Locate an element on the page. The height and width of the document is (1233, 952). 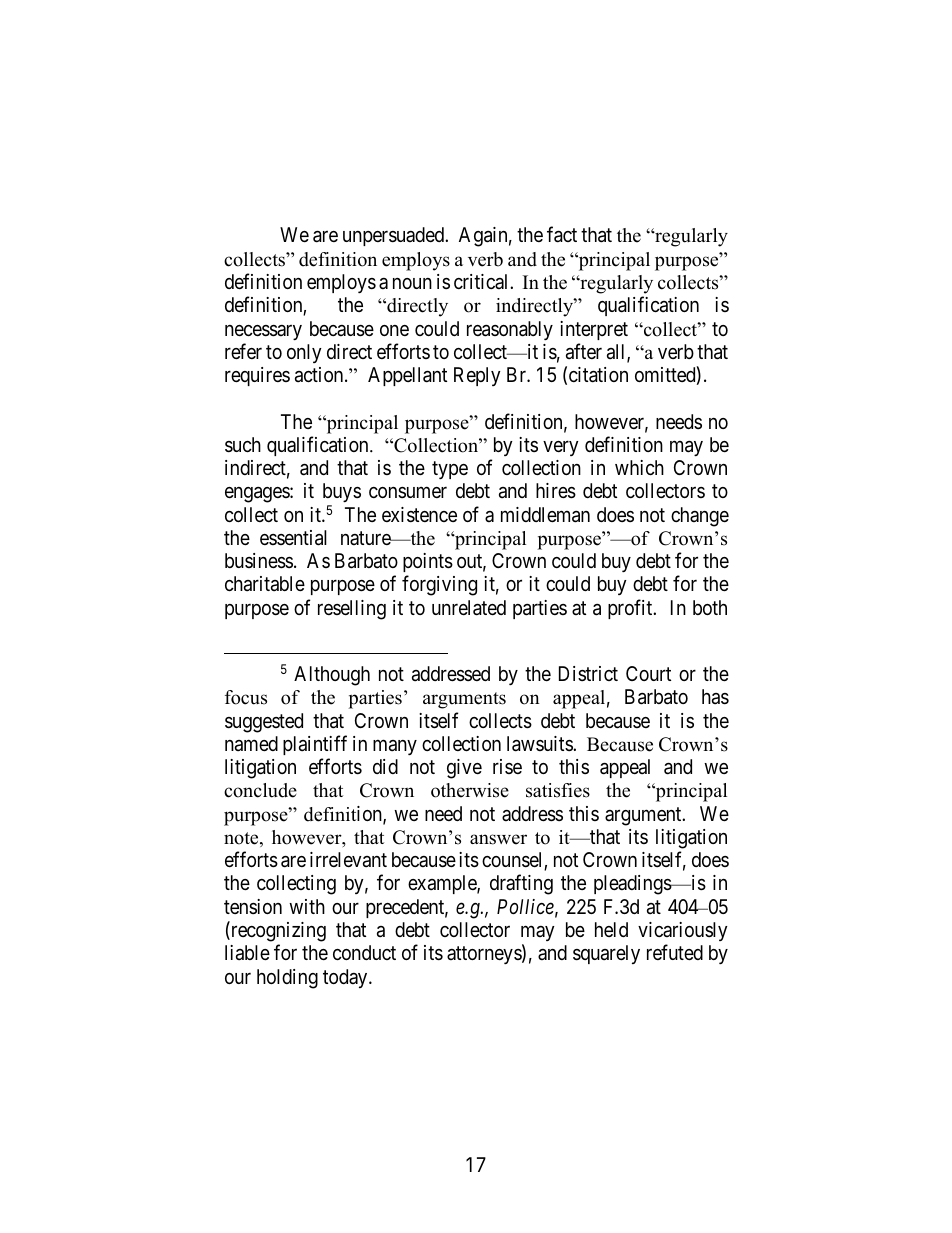
holding is located at coordinates (287, 979).
